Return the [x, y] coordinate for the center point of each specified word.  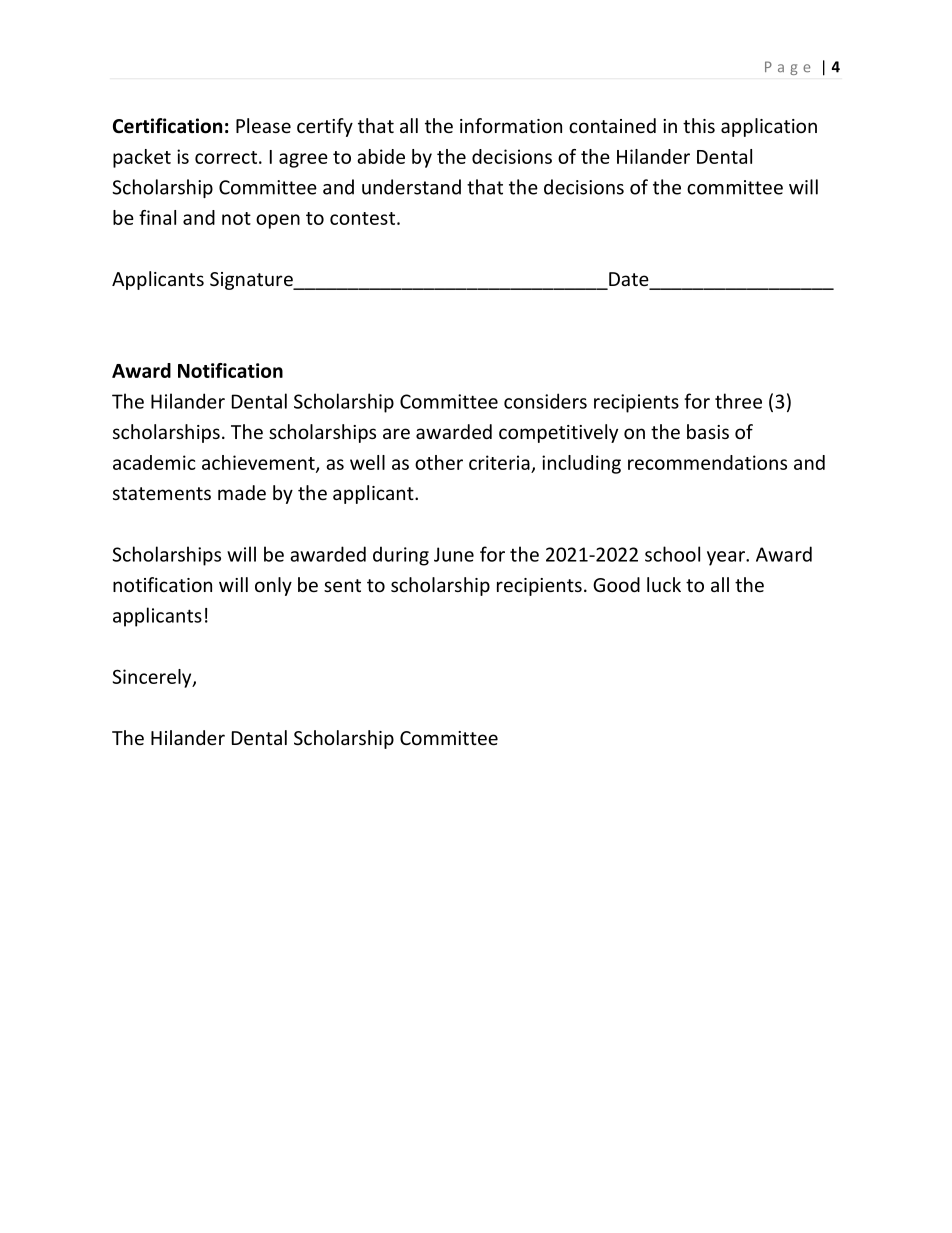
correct [226, 157]
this [699, 125]
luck [664, 584]
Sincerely [153, 678]
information [511, 125]
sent [342, 585]
